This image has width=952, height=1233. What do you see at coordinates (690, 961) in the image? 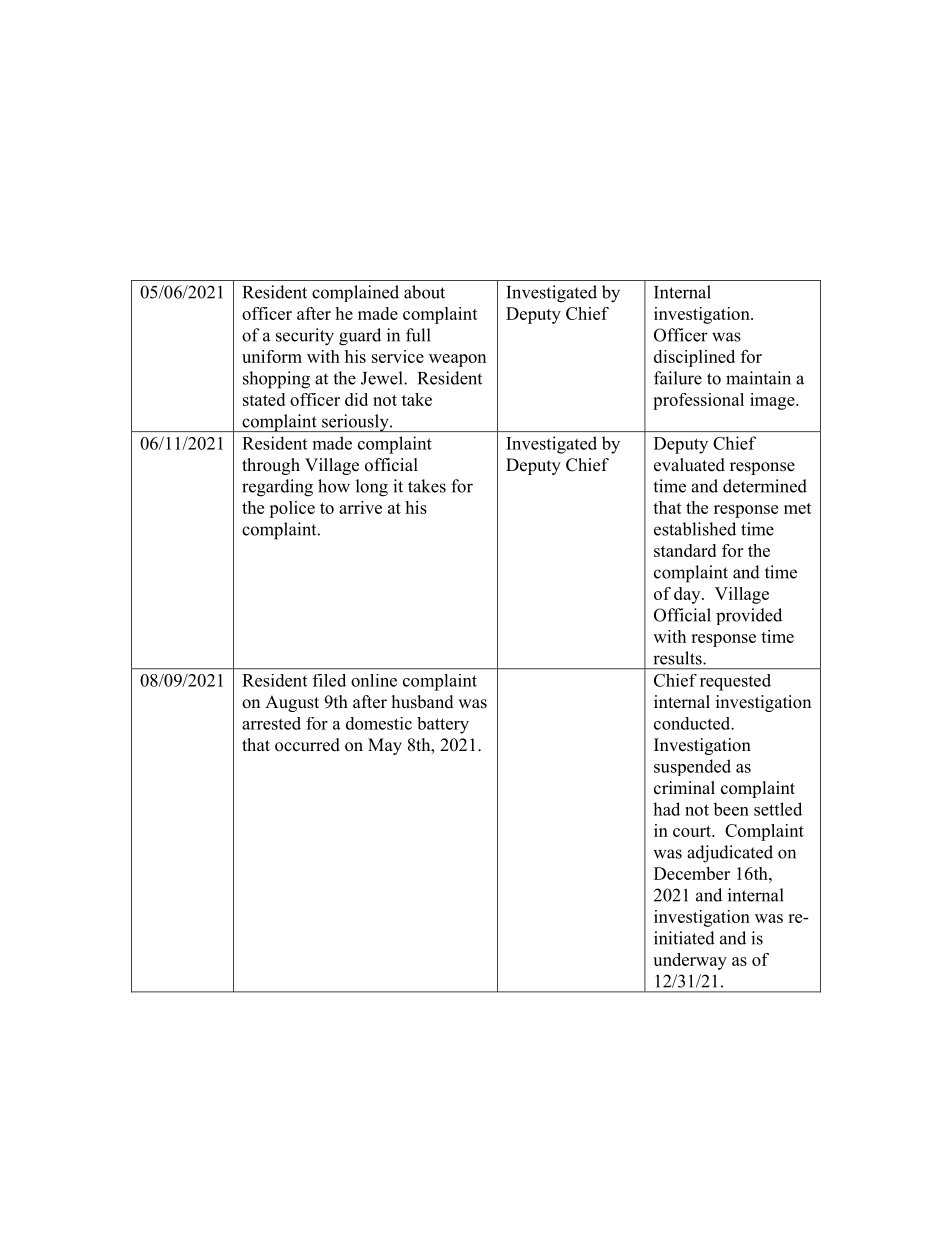
I see `underway` at bounding box center [690, 961].
